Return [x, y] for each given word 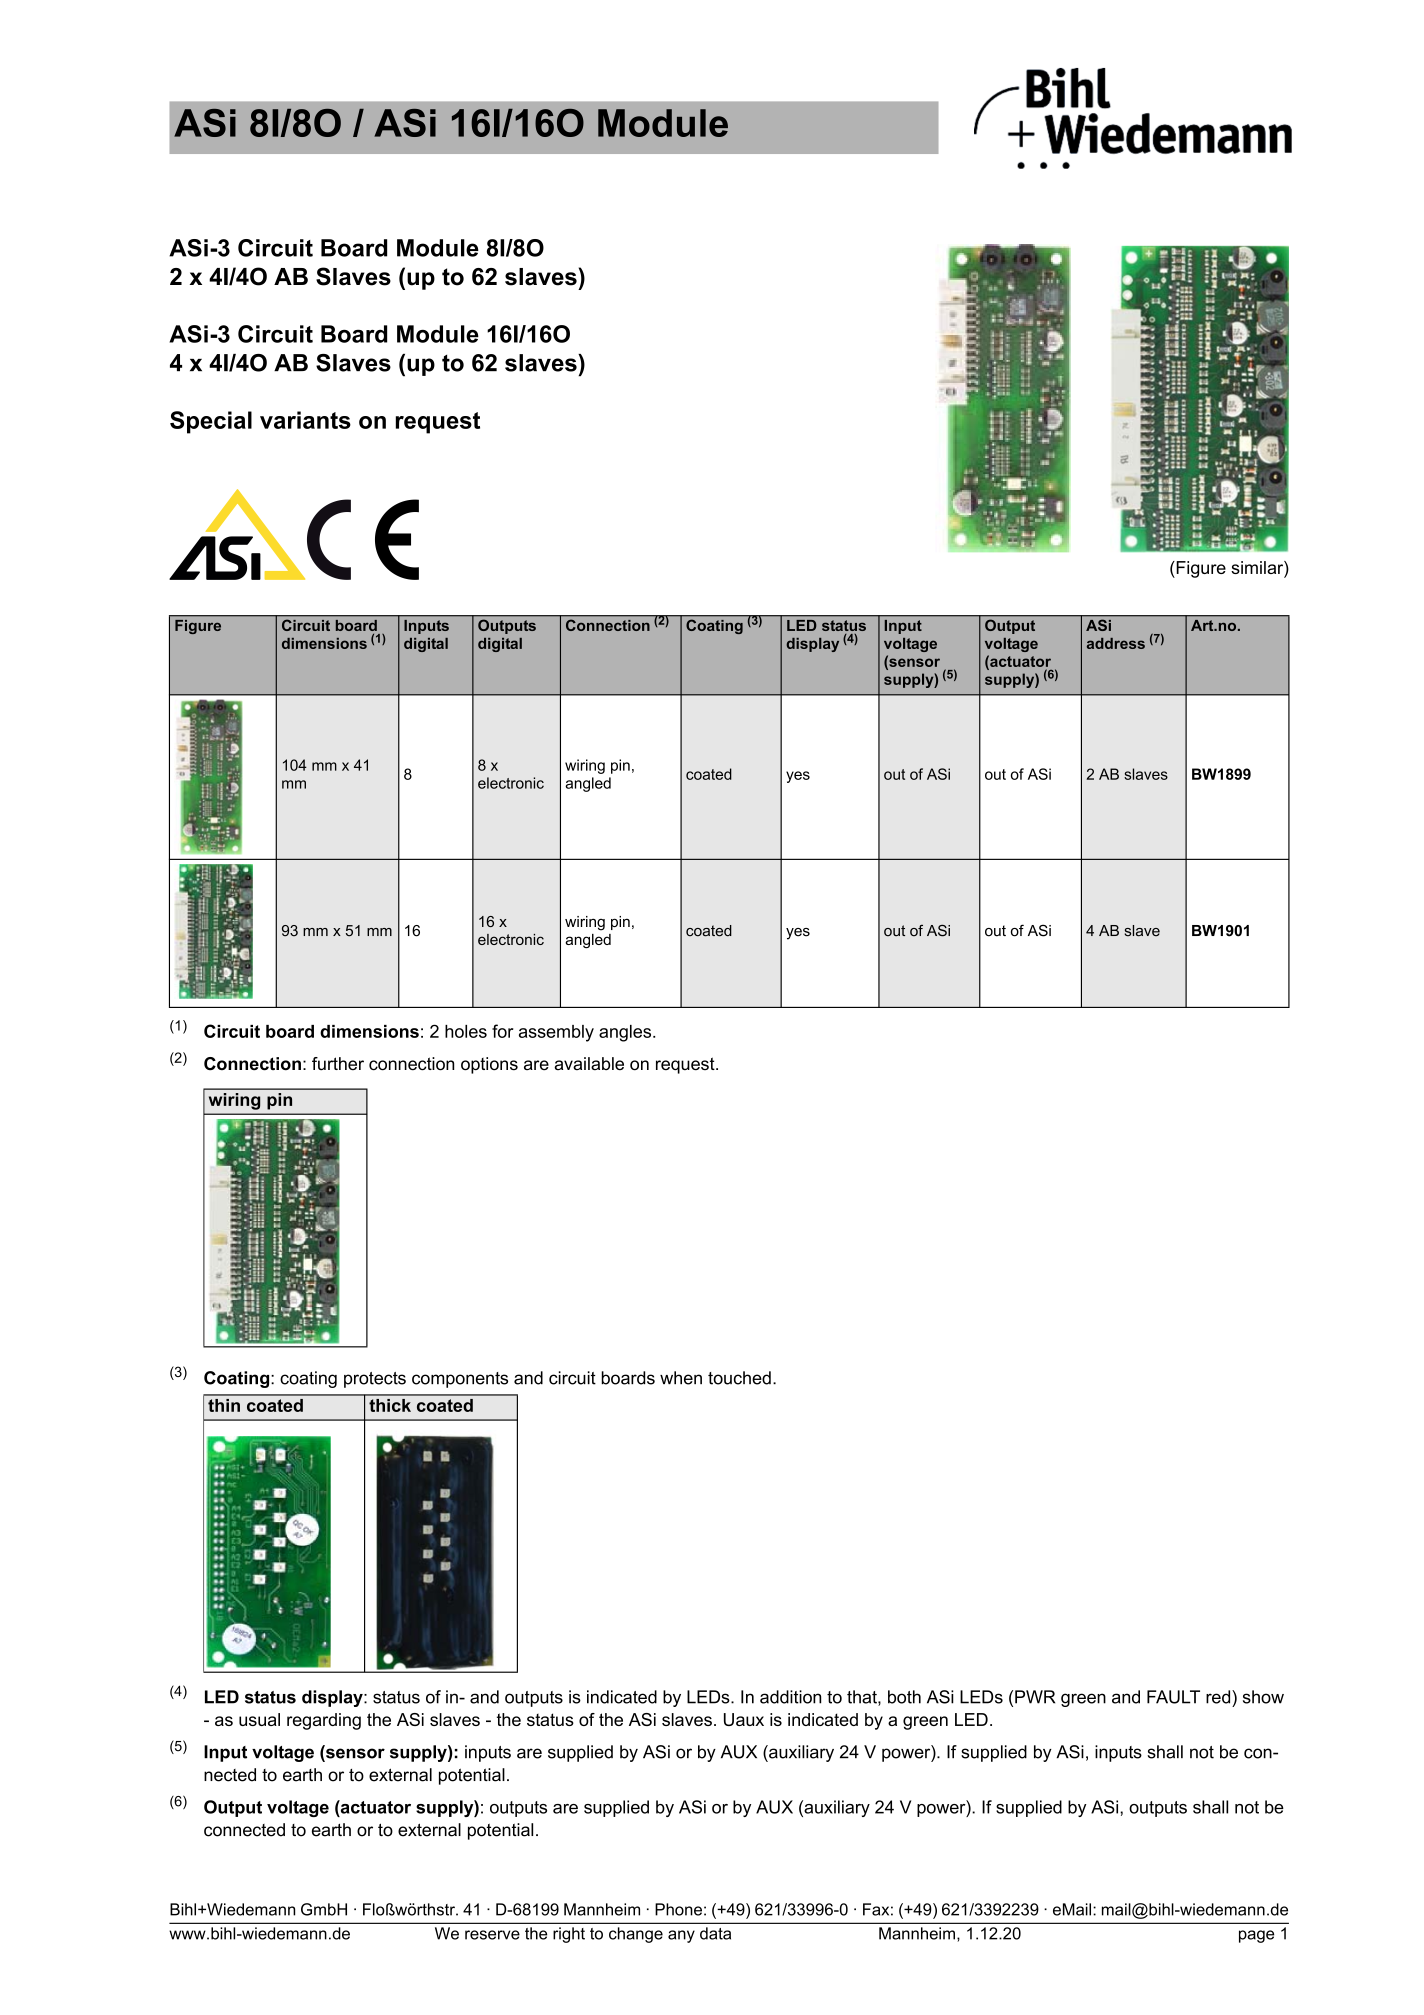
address [1116, 643]
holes [466, 1031]
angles [626, 1033]
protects [375, 1380]
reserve [492, 1935]
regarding [324, 1721]
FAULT [1173, 1697]
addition [790, 1697]
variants [305, 420]
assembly [556, 1033]
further [338, 1064]
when [681, 1378]
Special [211, 422]
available [589, 1063]
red [1219, 1697]
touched [739, 1378]
